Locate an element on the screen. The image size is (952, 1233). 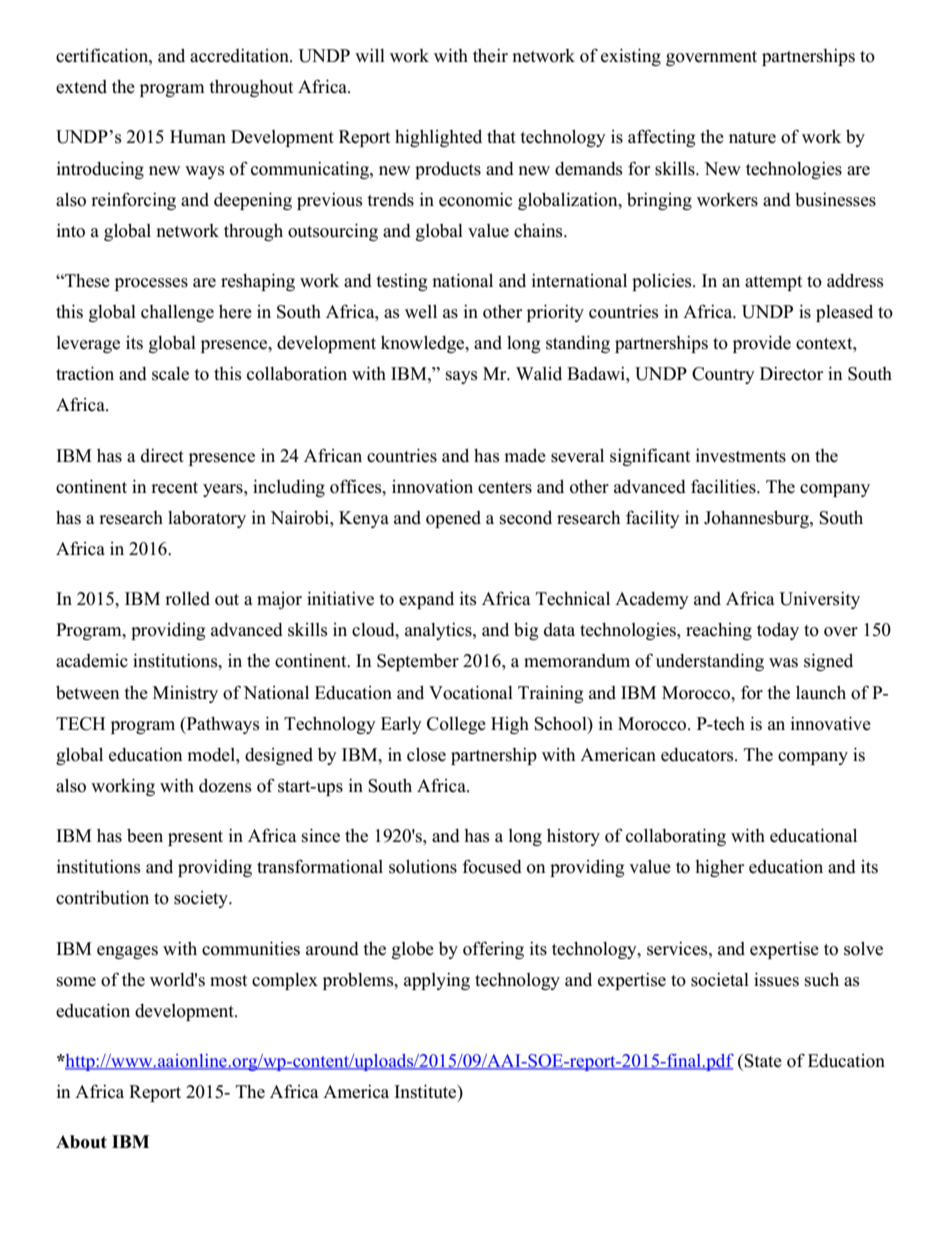
close is located at coordinates (426, 754).
